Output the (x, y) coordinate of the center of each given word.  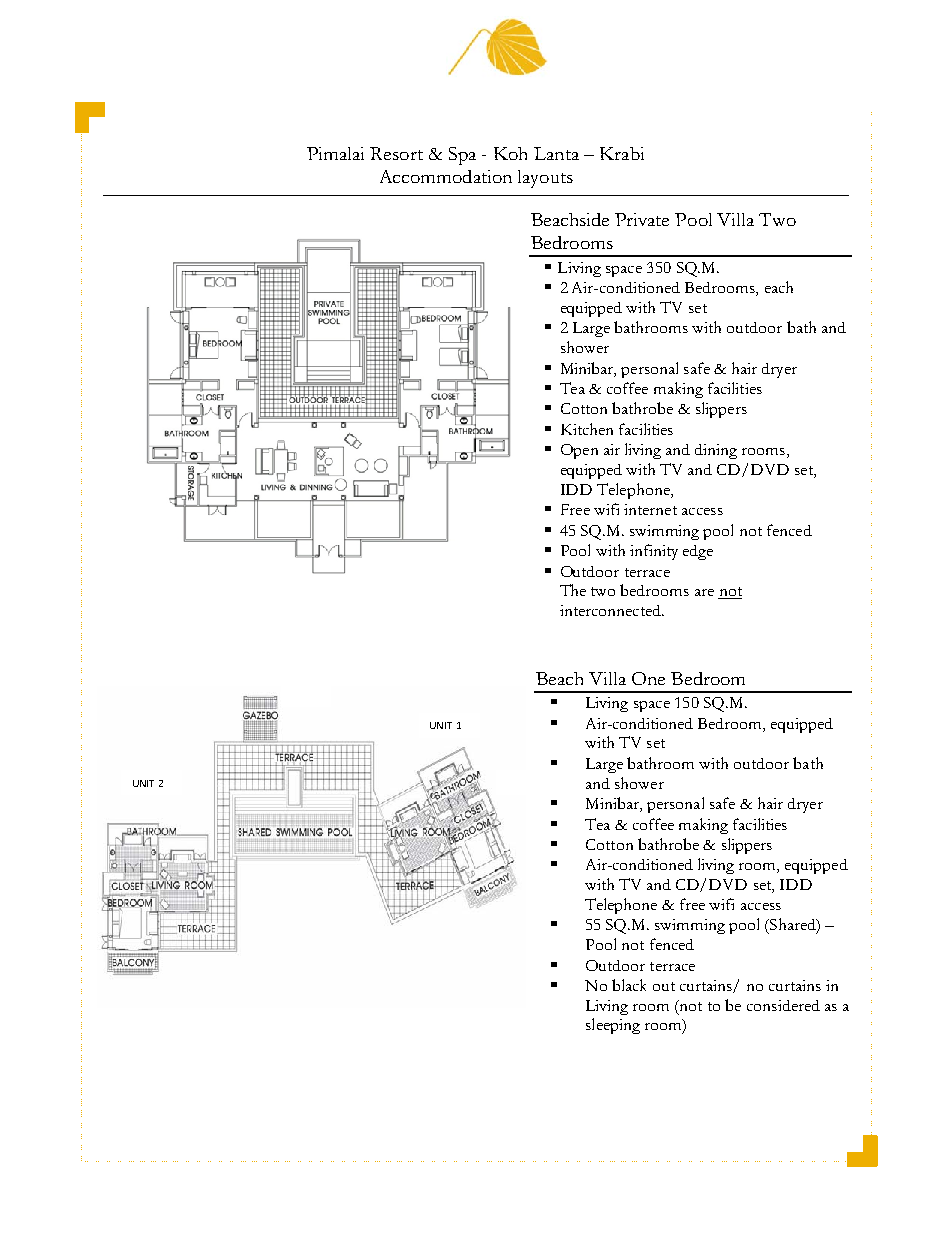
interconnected (611, 610)
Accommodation (446, 176)
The (573, 590)
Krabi (622, 153)
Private (642, 219)
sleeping (613, 1026)
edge (698, 552)
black (629, 985)
